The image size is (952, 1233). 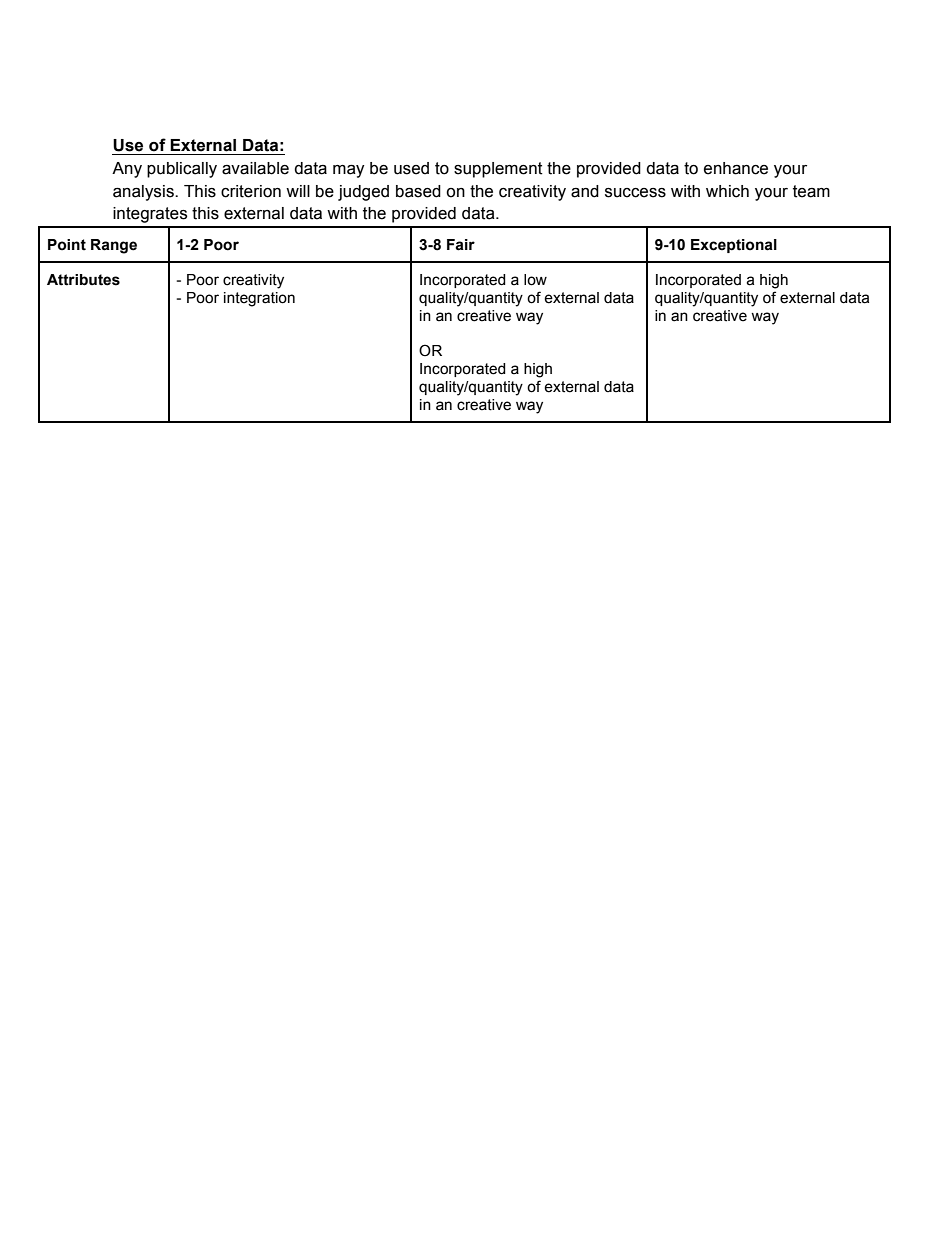 I want to click on Exceptional, so click(x=734, y=246).
